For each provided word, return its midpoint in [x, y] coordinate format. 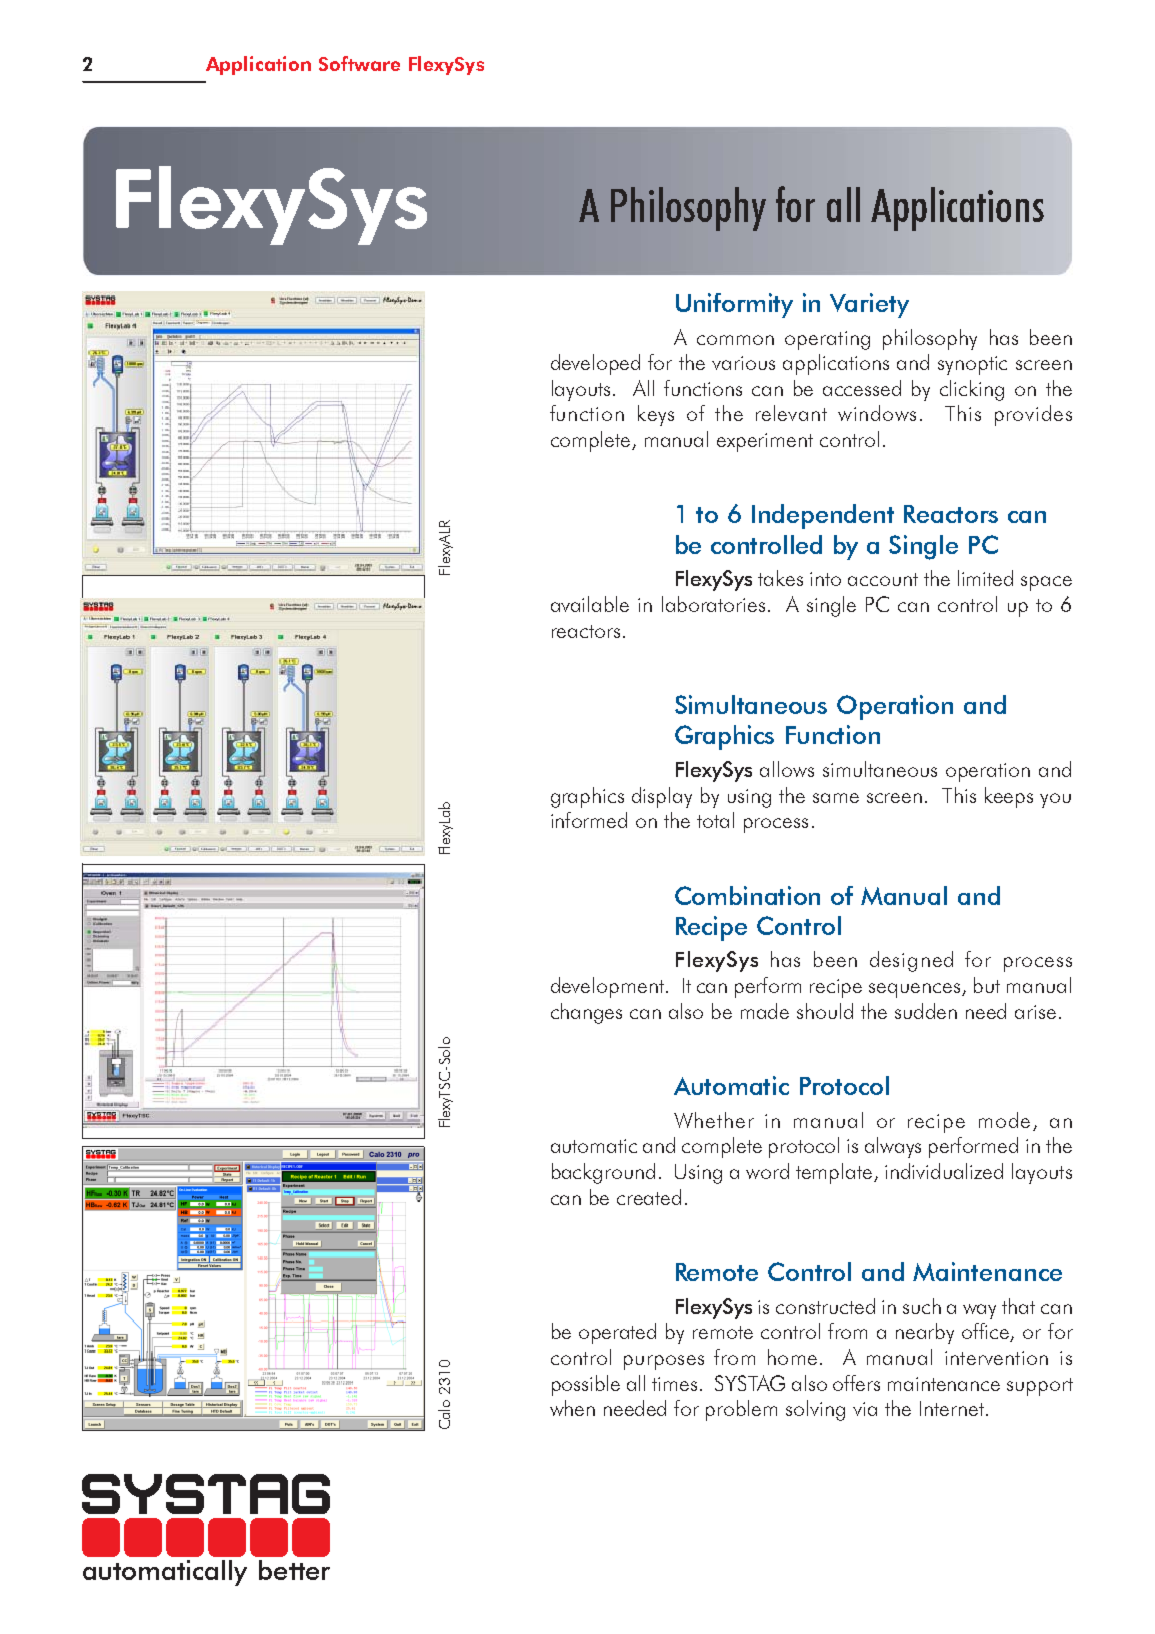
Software [359, 63]
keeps [1009, 797]
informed [589, 820]
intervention [996, 1358]
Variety [869, 305]
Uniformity [734, 305]
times [676, 1384]
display [662, 797]
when [572, 1408]
